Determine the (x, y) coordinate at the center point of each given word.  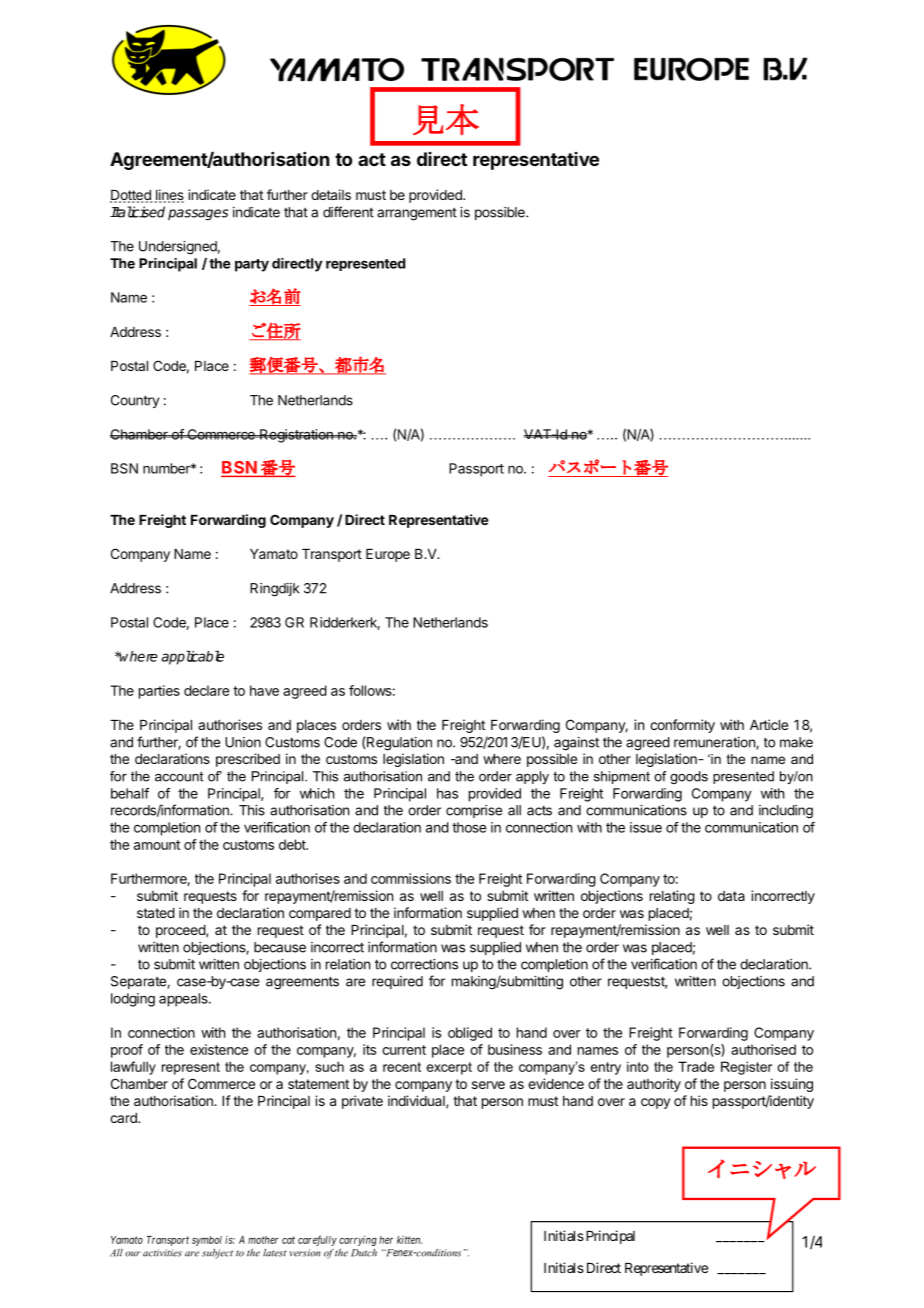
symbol (207, 1241)
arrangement (417, 214)
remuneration (715, 743)
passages (198, 215)
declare (206, 690)
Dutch (364, 1253)
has (447, 793)
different (348, 212)
